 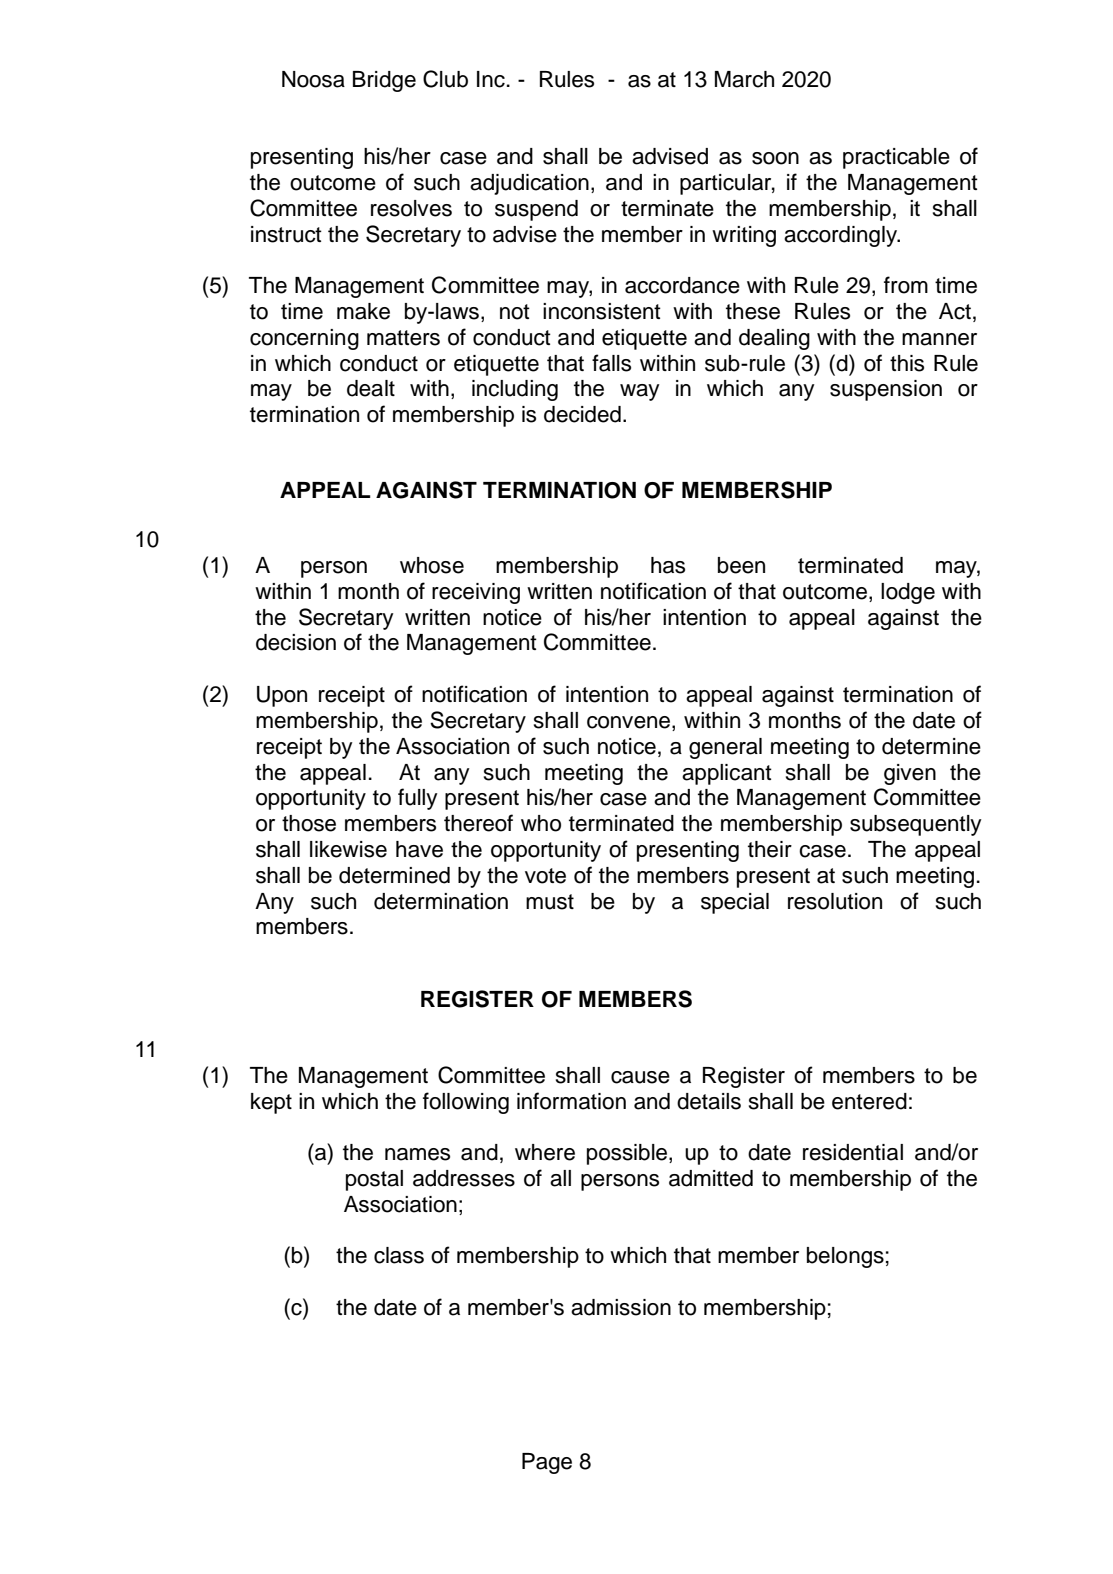 I want to click on practicable, so click(x=896, y=158).
